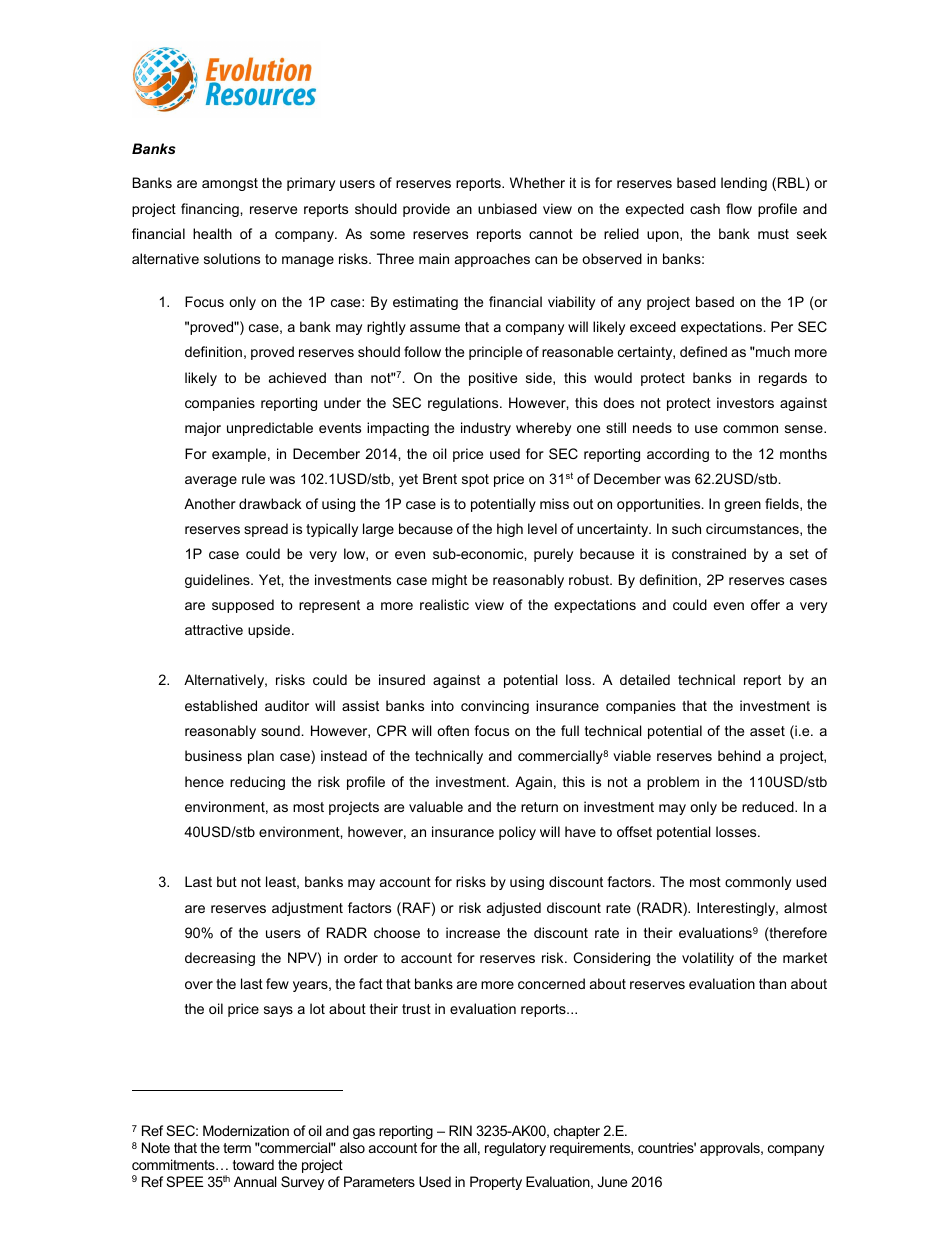 The width and height of the document is (952, 1233). What do you see at coordinates (507, 208) in the document?
I see `unbiased` at bounding box center [507, 208].
